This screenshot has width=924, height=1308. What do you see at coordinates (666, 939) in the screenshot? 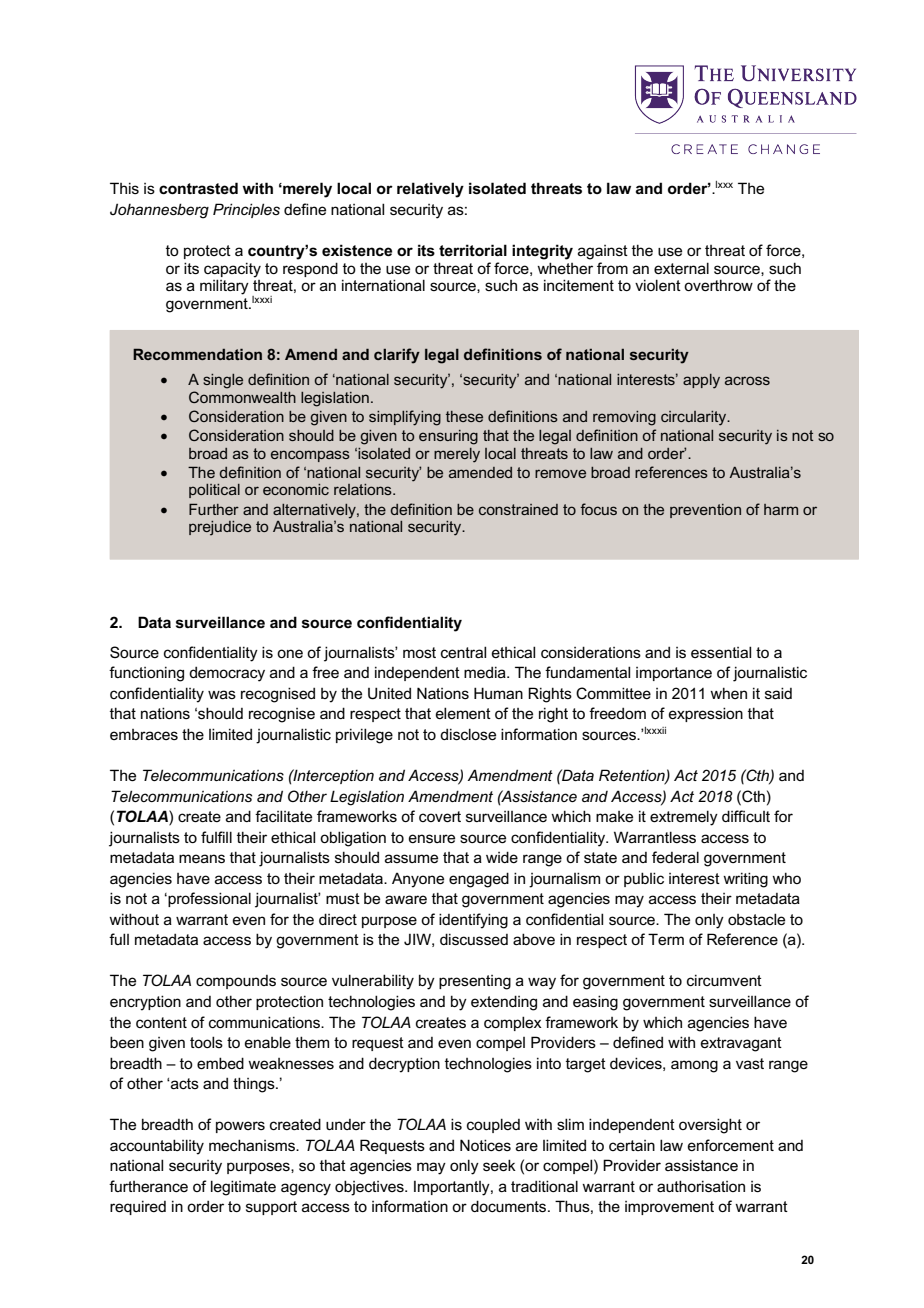
I see `Term` at bounding box center [666, 939].
